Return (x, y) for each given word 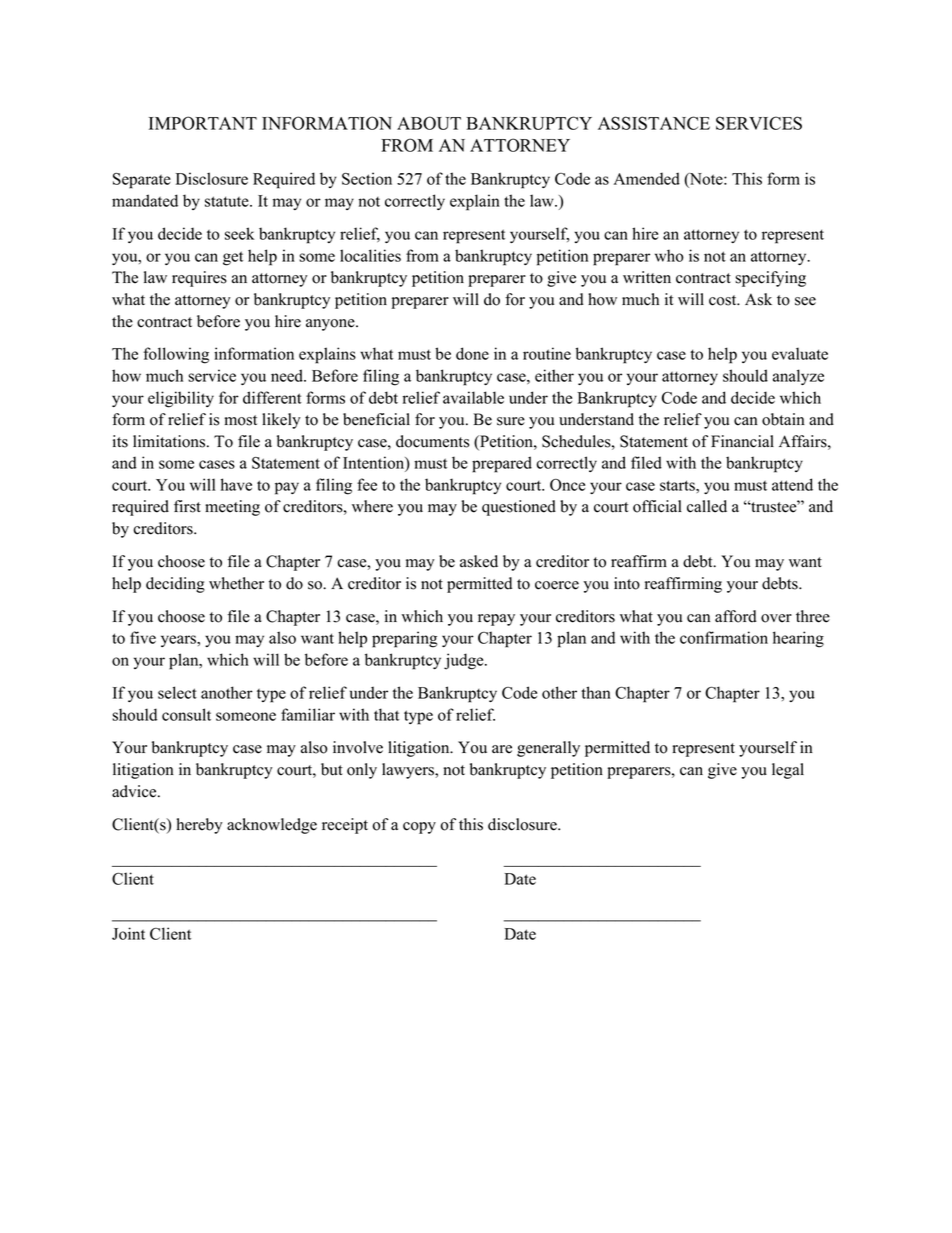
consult (186, 714)
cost (724, 300)
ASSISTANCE (654, 123)
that (386, 714)
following (176, 355)
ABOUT (429, 123)
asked (479, 561)
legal (788, 771)
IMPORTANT (203, 123)
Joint (128, 933)
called (707, 506)
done (472, 353)
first (187, 506)
